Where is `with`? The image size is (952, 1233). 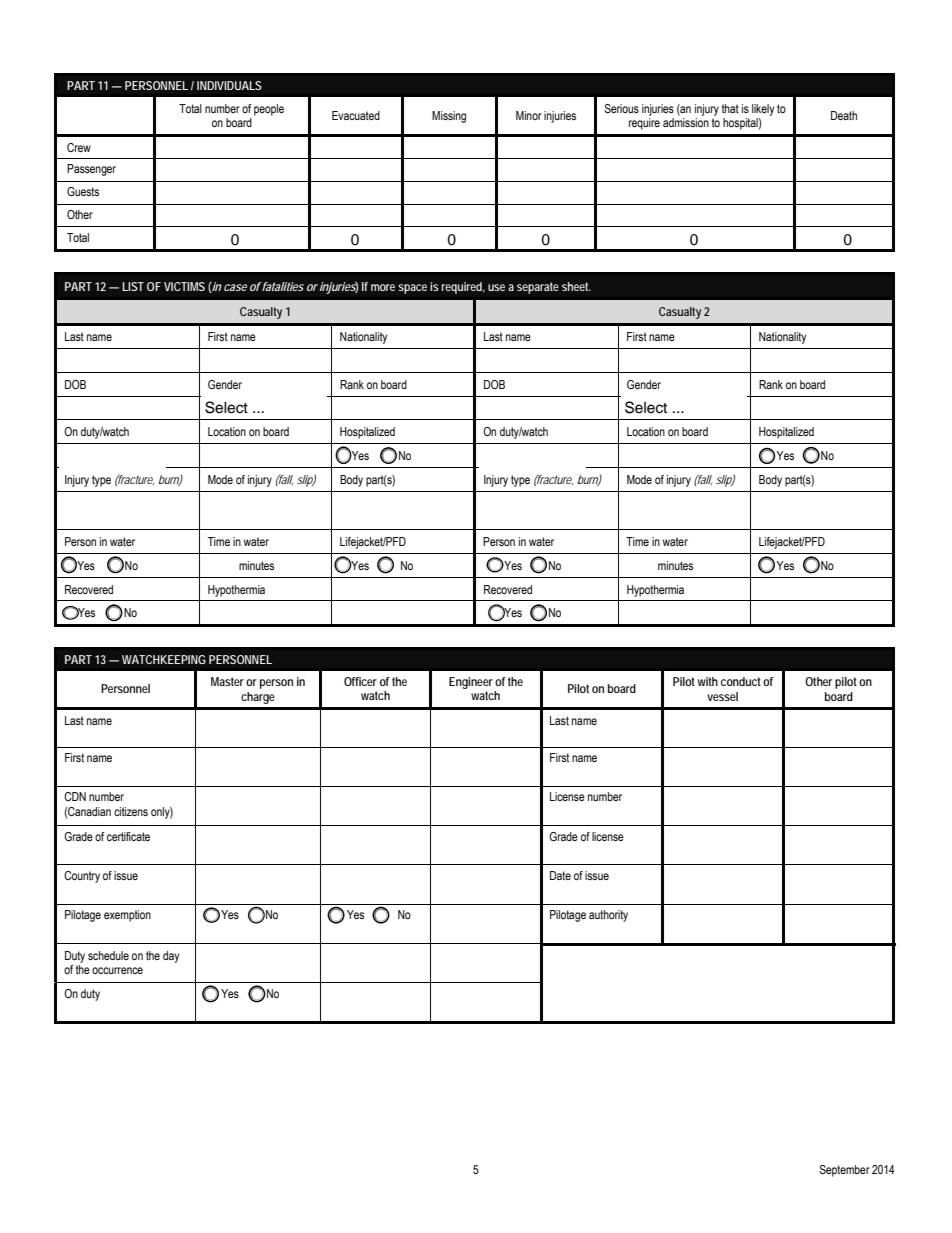
with is located at coordinates (708, 681).
